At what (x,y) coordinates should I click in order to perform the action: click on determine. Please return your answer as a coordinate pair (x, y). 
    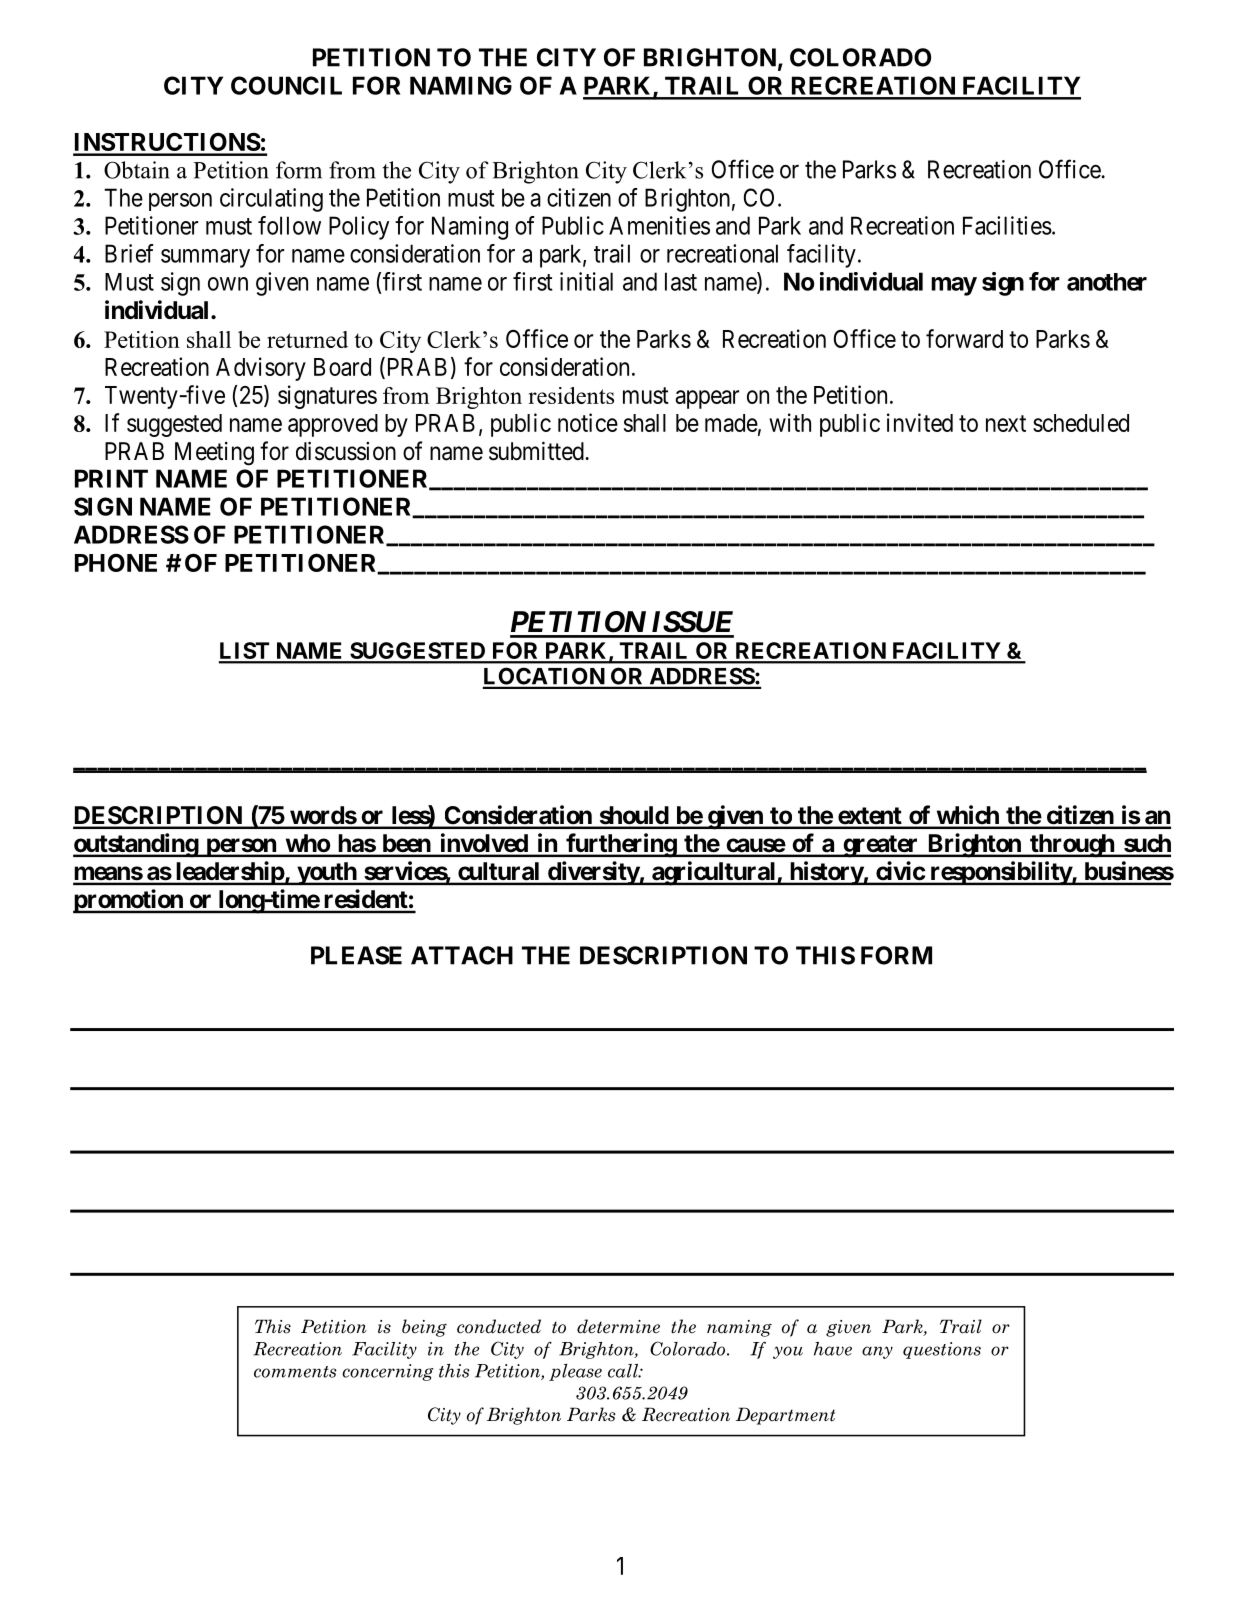
    Looking at the image, I should click on (618, 1326).
